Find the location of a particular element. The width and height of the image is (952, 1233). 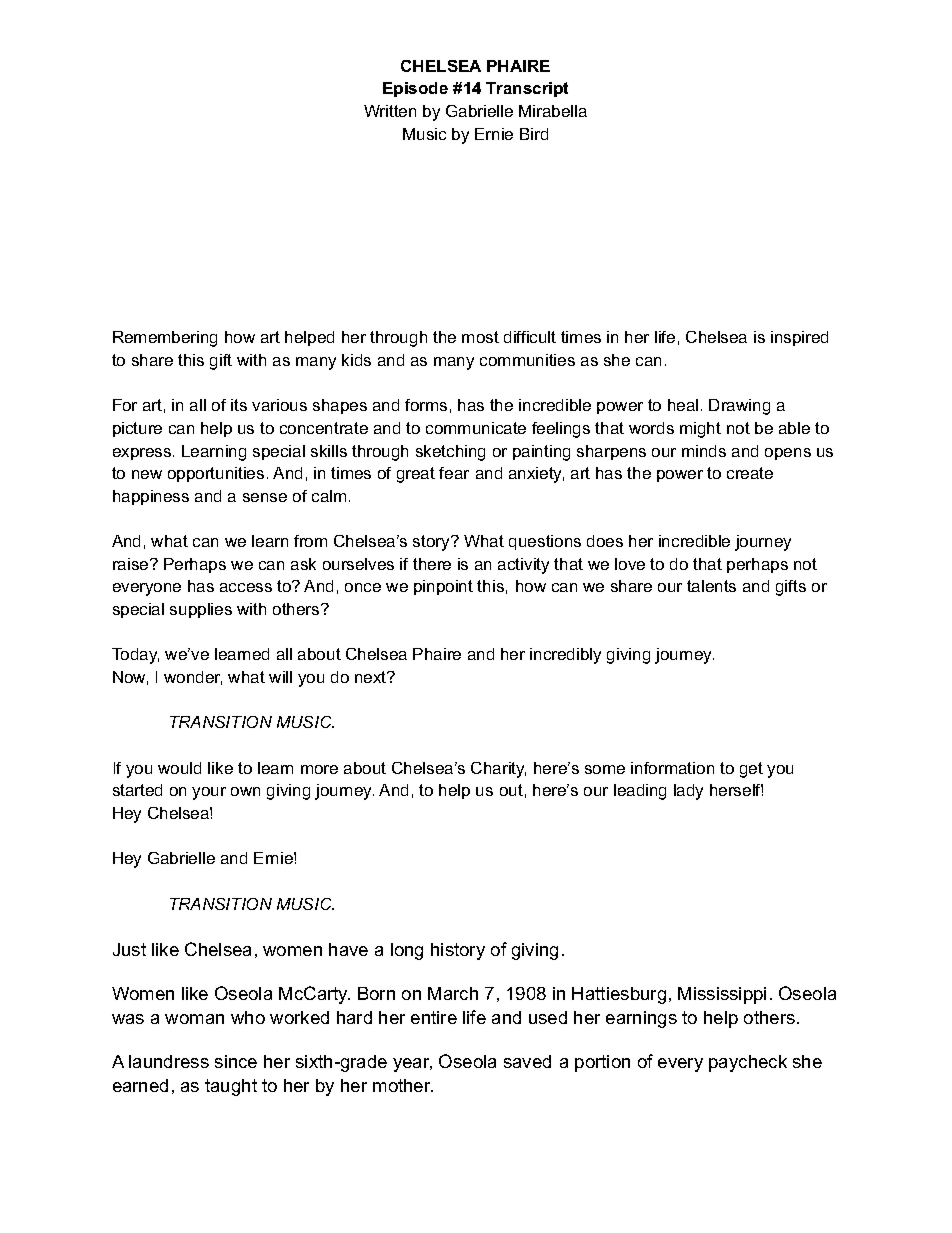

Written is located at coordinates (390, 111).
